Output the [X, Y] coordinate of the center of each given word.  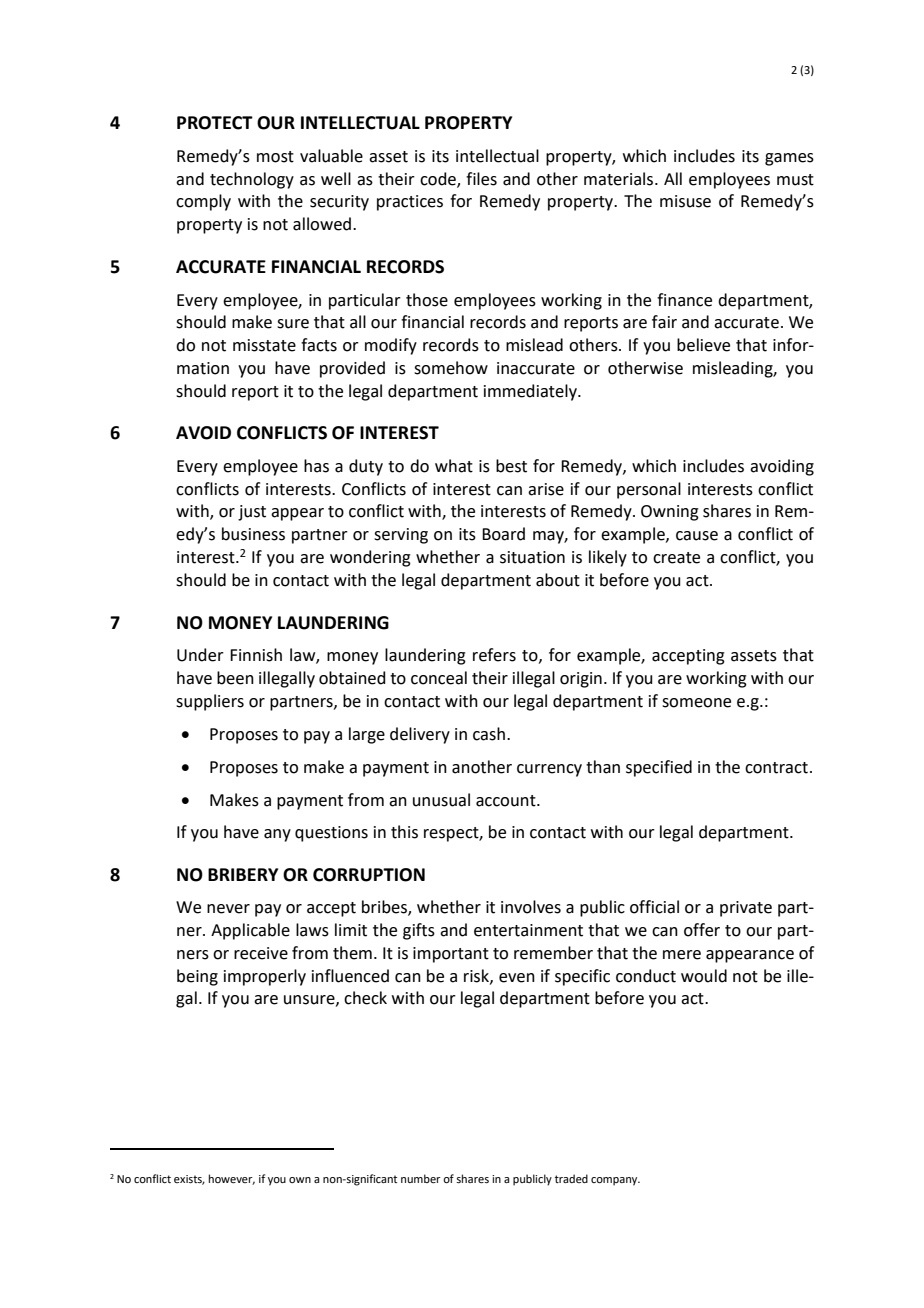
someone [696, 703]
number [421, 1178]
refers [494, 655]
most [275, 157]
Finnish [256, 655]
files [481, 179]
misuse [685, 201]
